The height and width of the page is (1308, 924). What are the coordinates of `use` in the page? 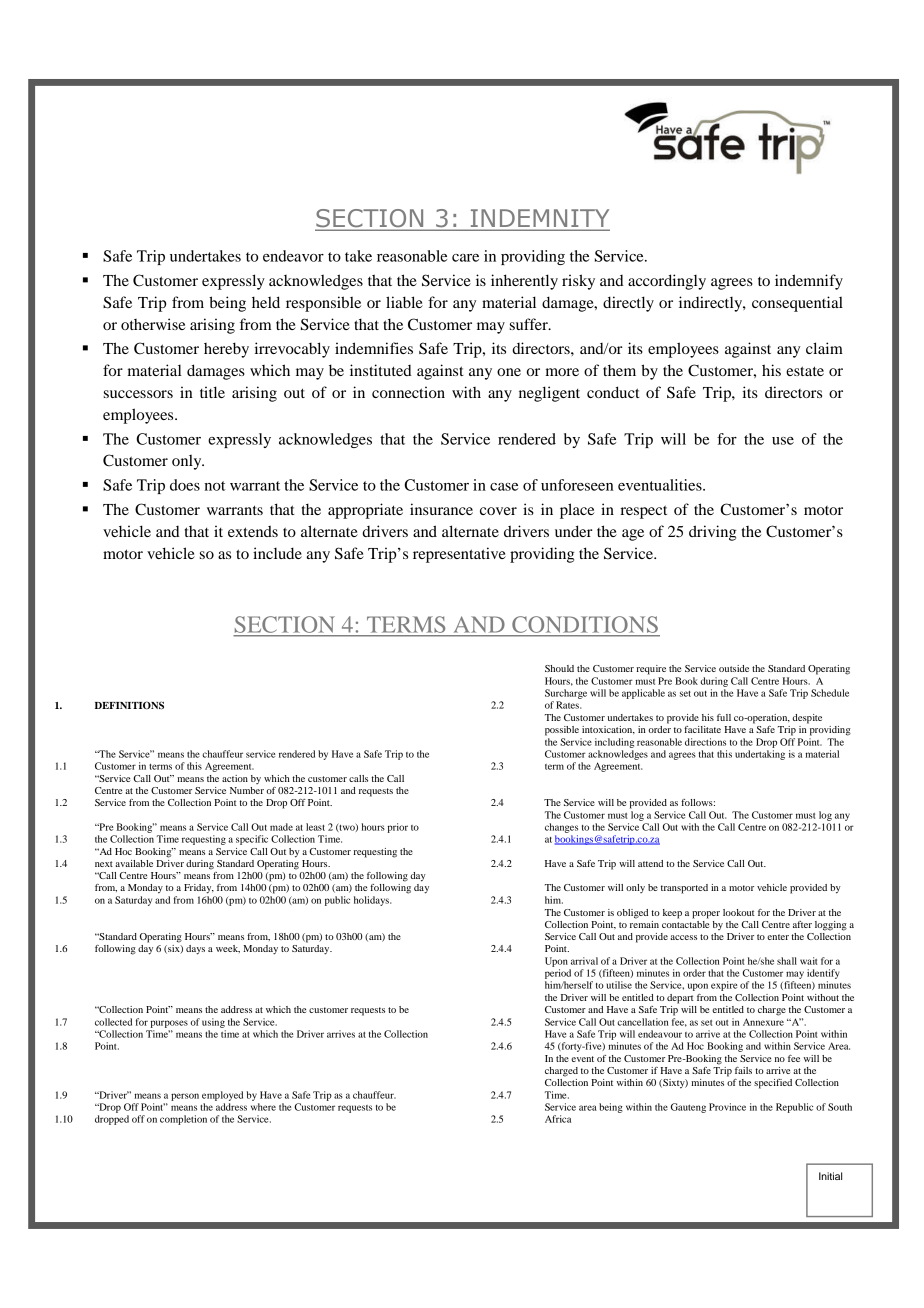 It's located at (783, 441).
